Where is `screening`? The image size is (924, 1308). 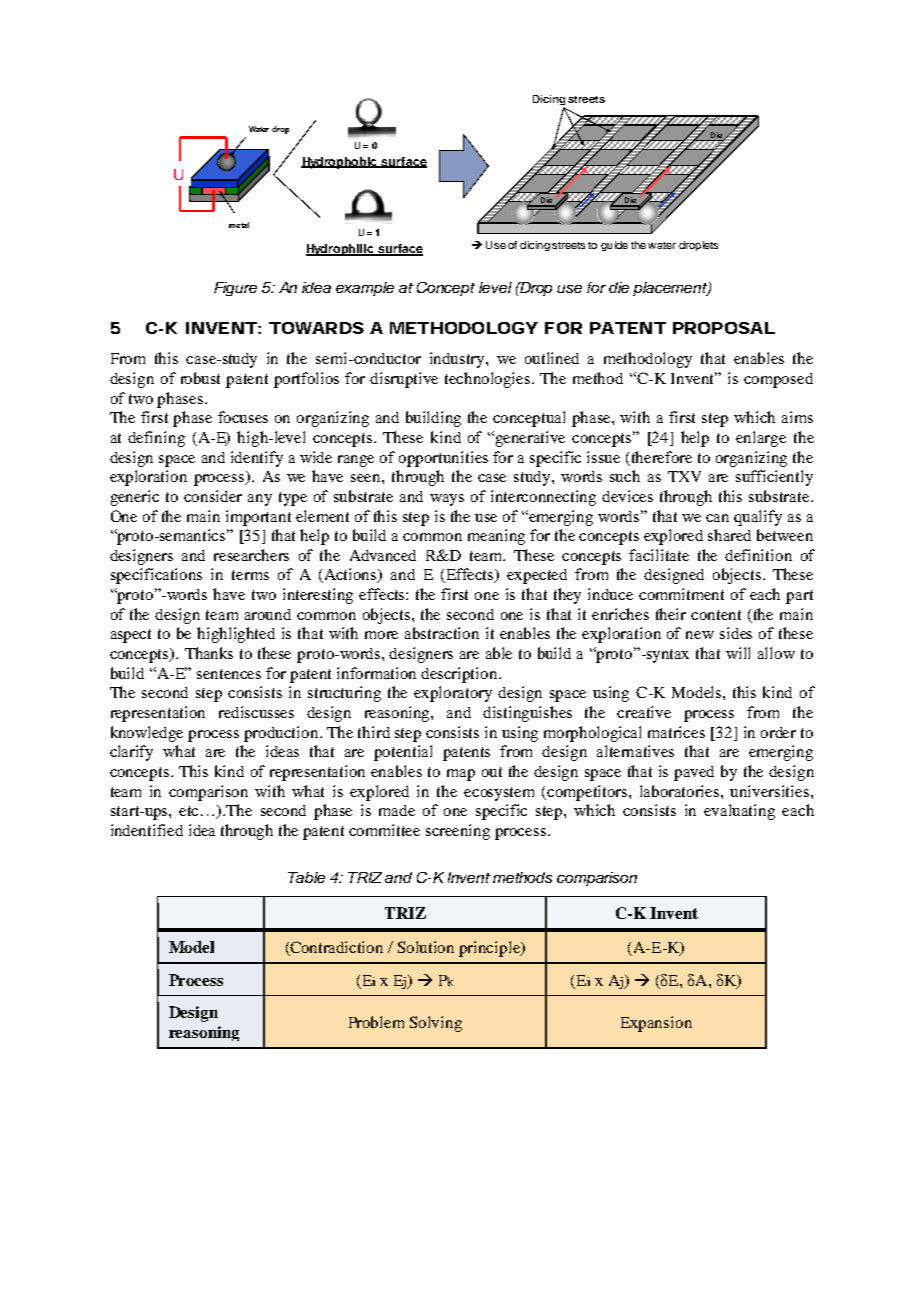
screening is located at coordinates (458, 832).
